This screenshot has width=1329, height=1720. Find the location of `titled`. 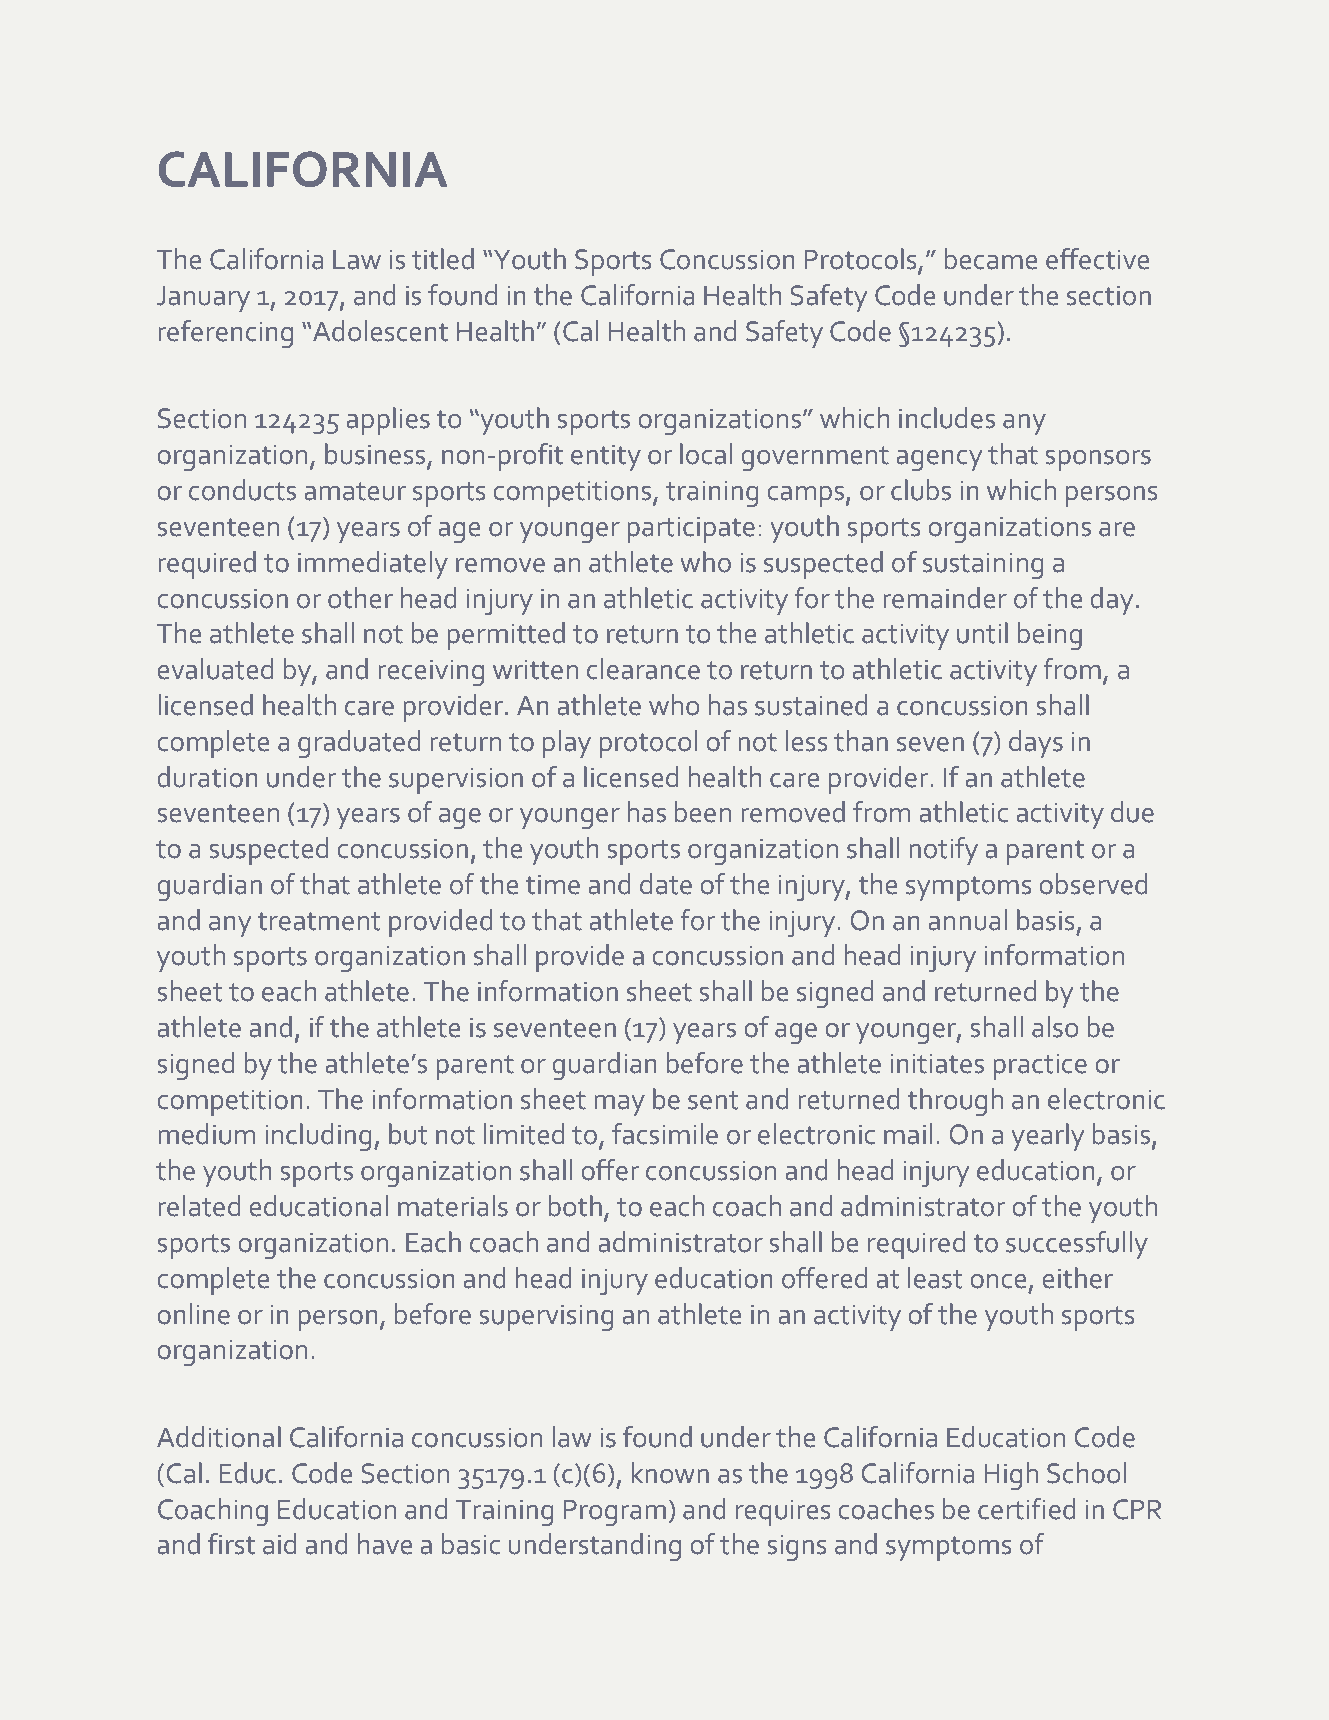

titled is located at coordinates (443, 259).
